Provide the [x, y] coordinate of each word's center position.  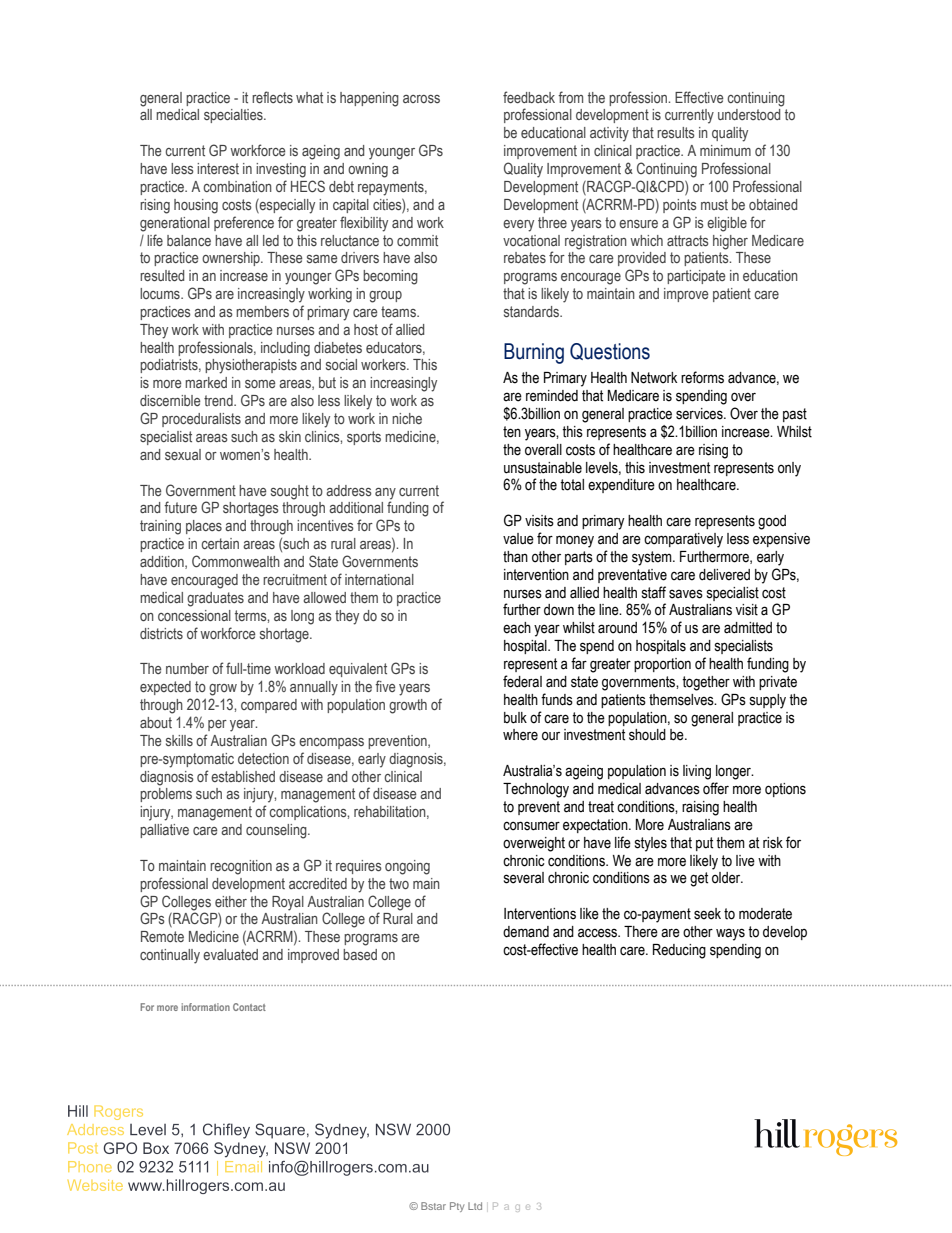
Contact [249, 1007]
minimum [725, 150]
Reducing [679, 951]
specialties [234, 116]
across [421, 99]
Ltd [475, 1206]
